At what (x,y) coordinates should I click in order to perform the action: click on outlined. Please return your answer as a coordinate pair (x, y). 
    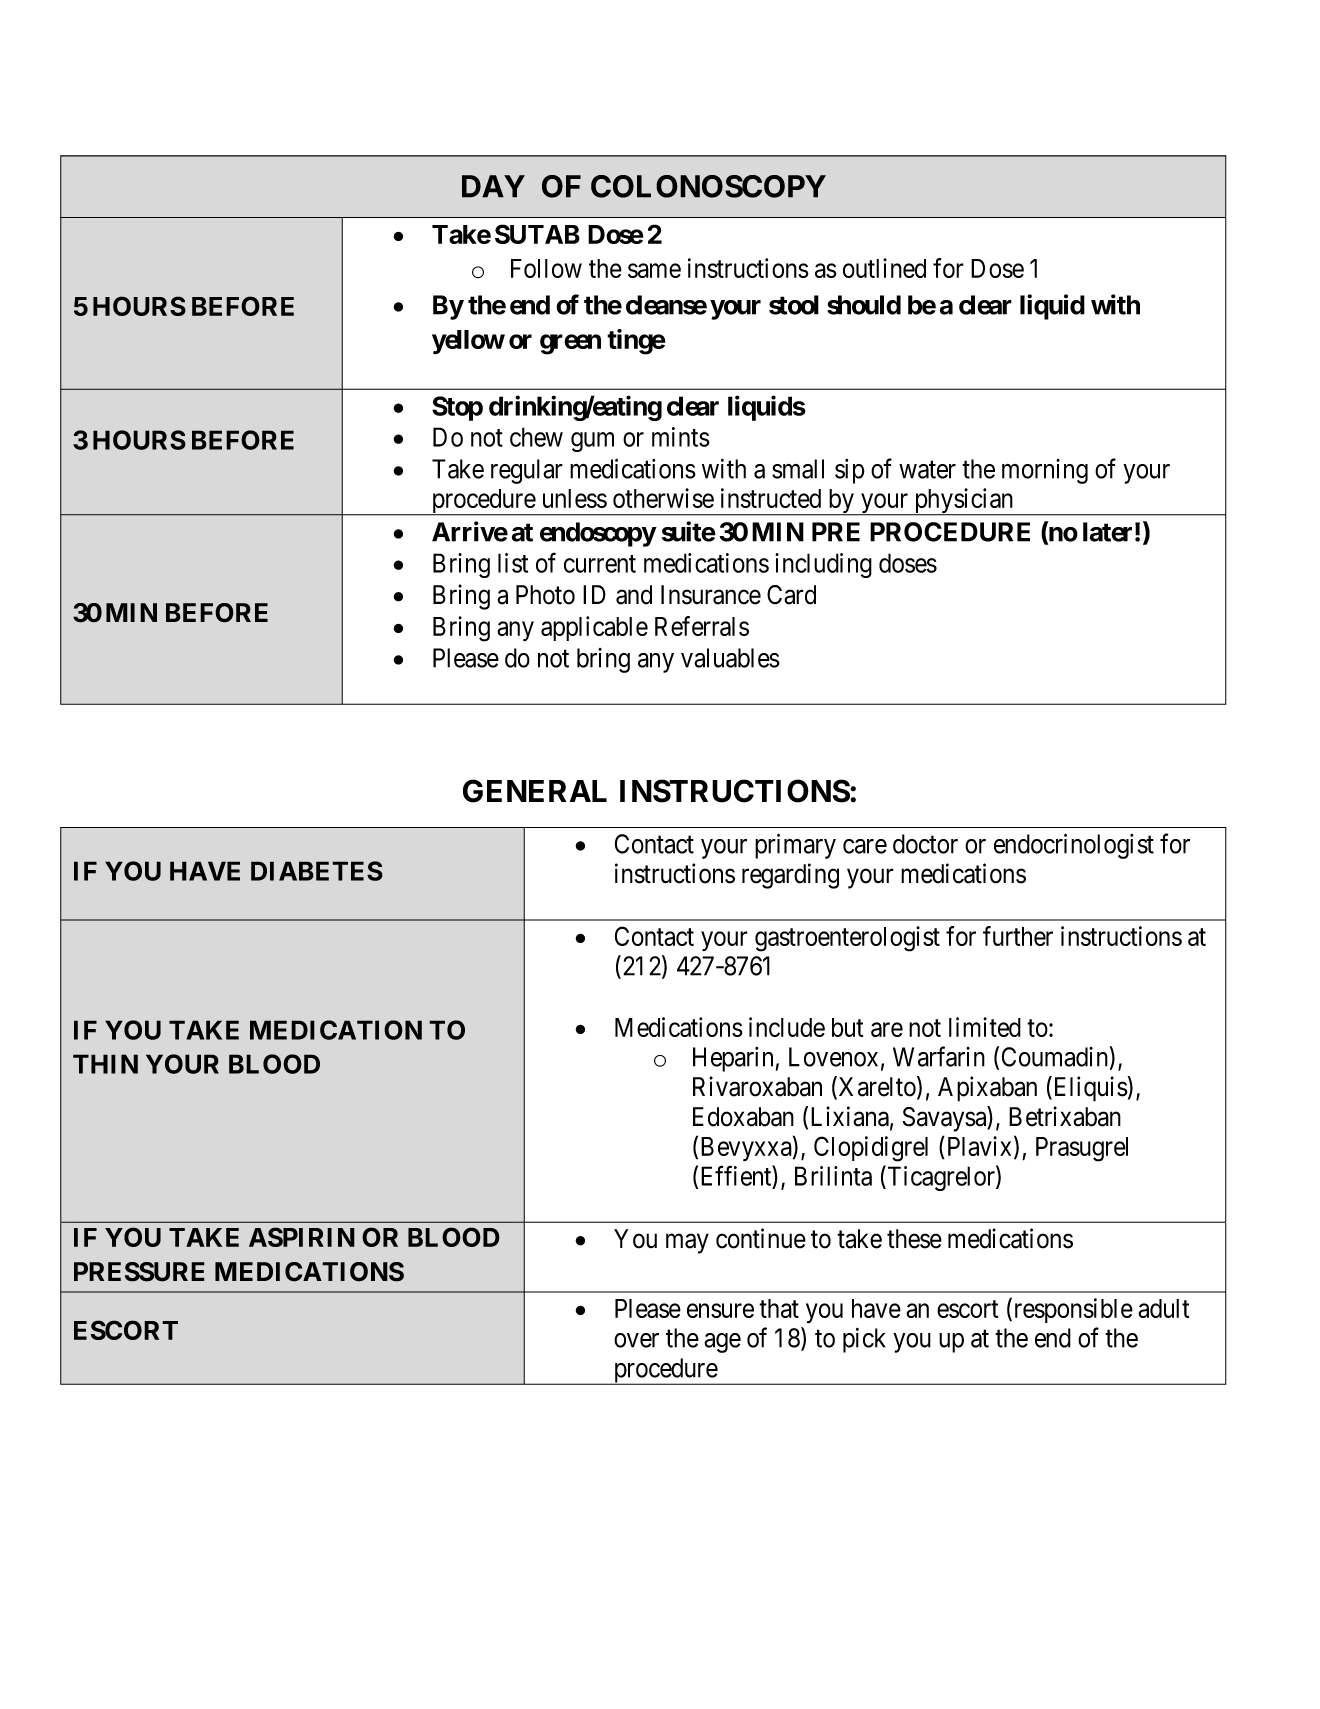
    Looking at the image, I should click on (884, 268).
